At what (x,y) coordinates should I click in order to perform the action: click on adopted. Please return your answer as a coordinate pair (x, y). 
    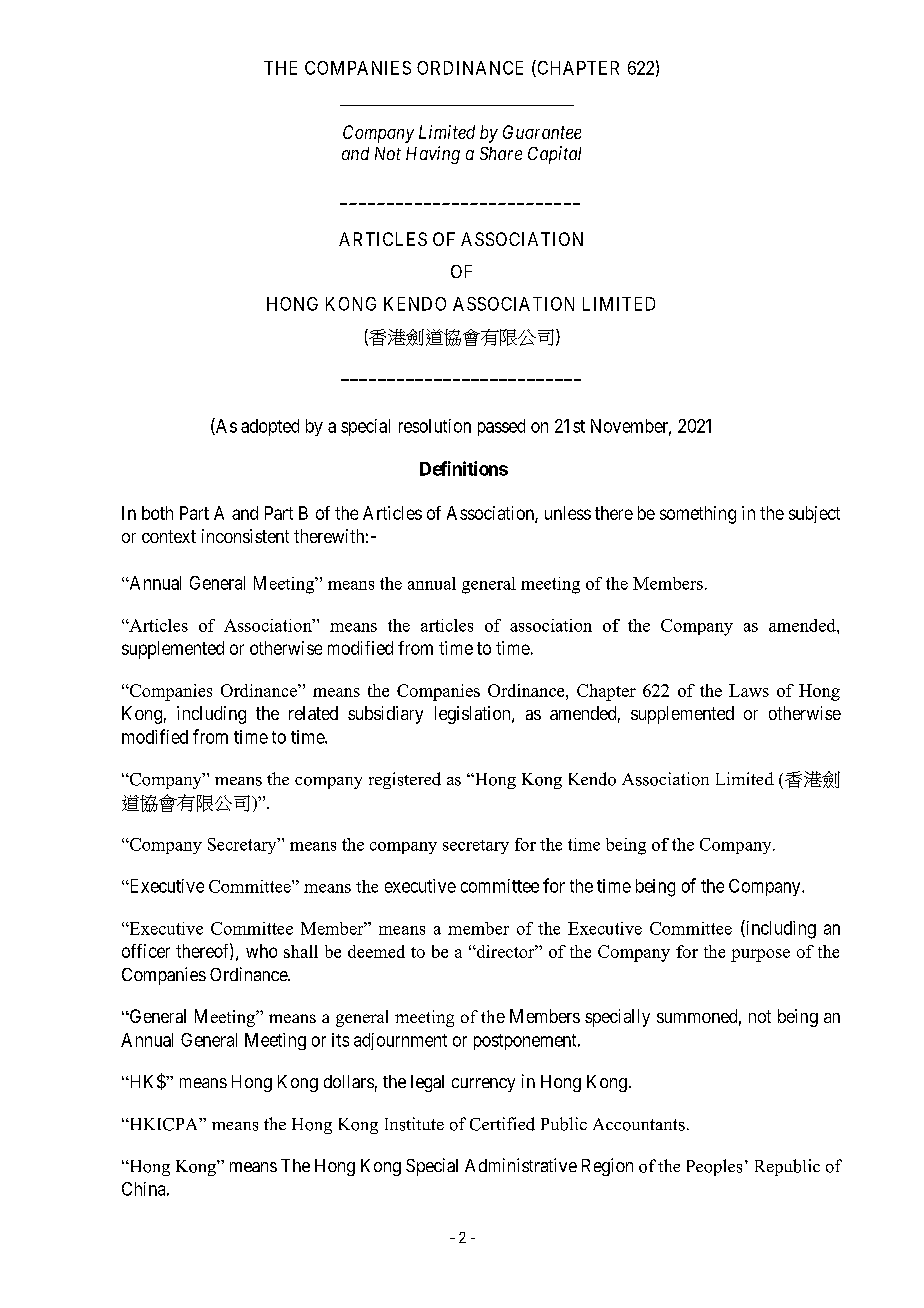
    Looking at the image, I should click on (270, 427).
